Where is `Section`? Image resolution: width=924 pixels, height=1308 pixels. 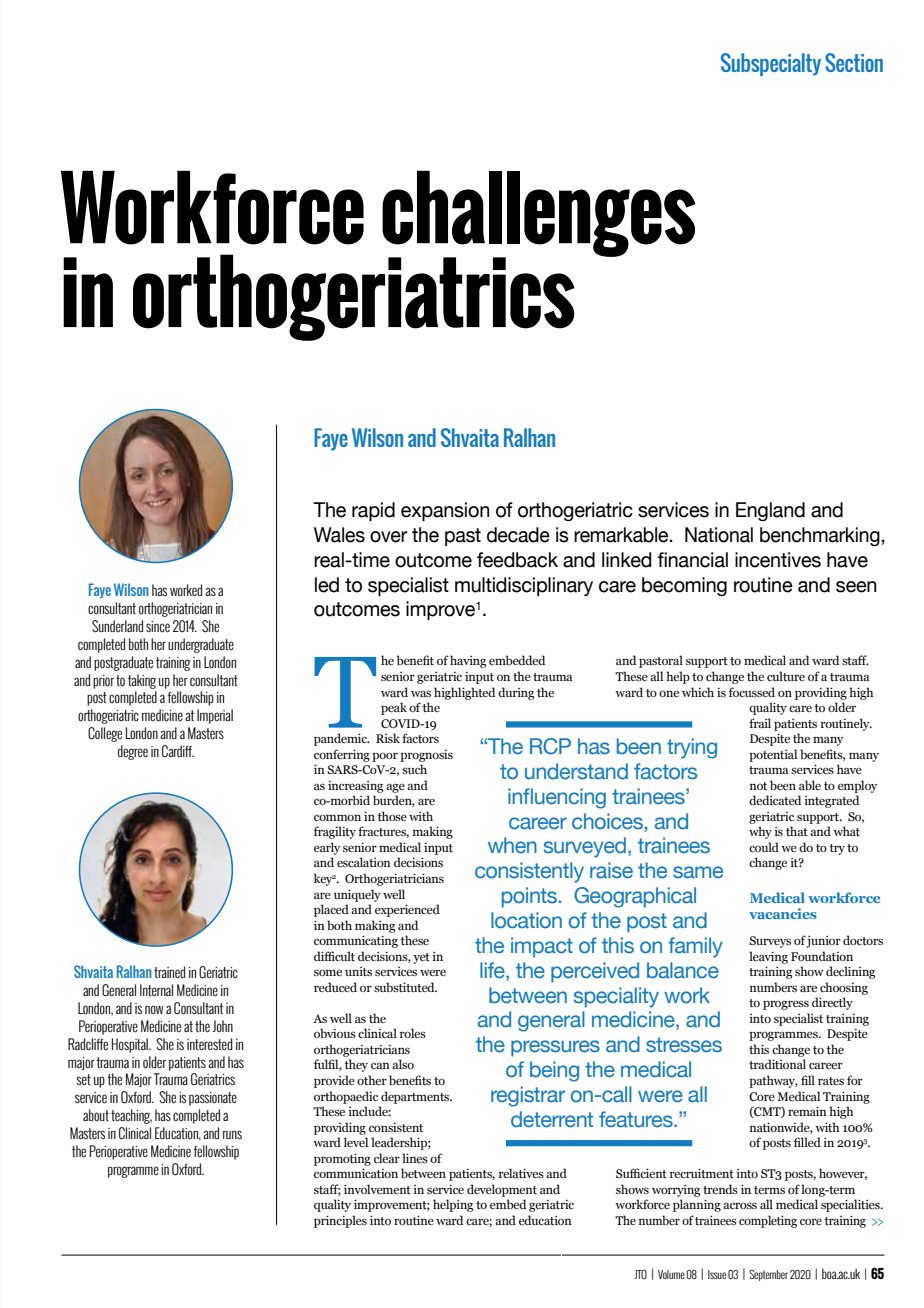
Section is located at coordinates (854, 62).
